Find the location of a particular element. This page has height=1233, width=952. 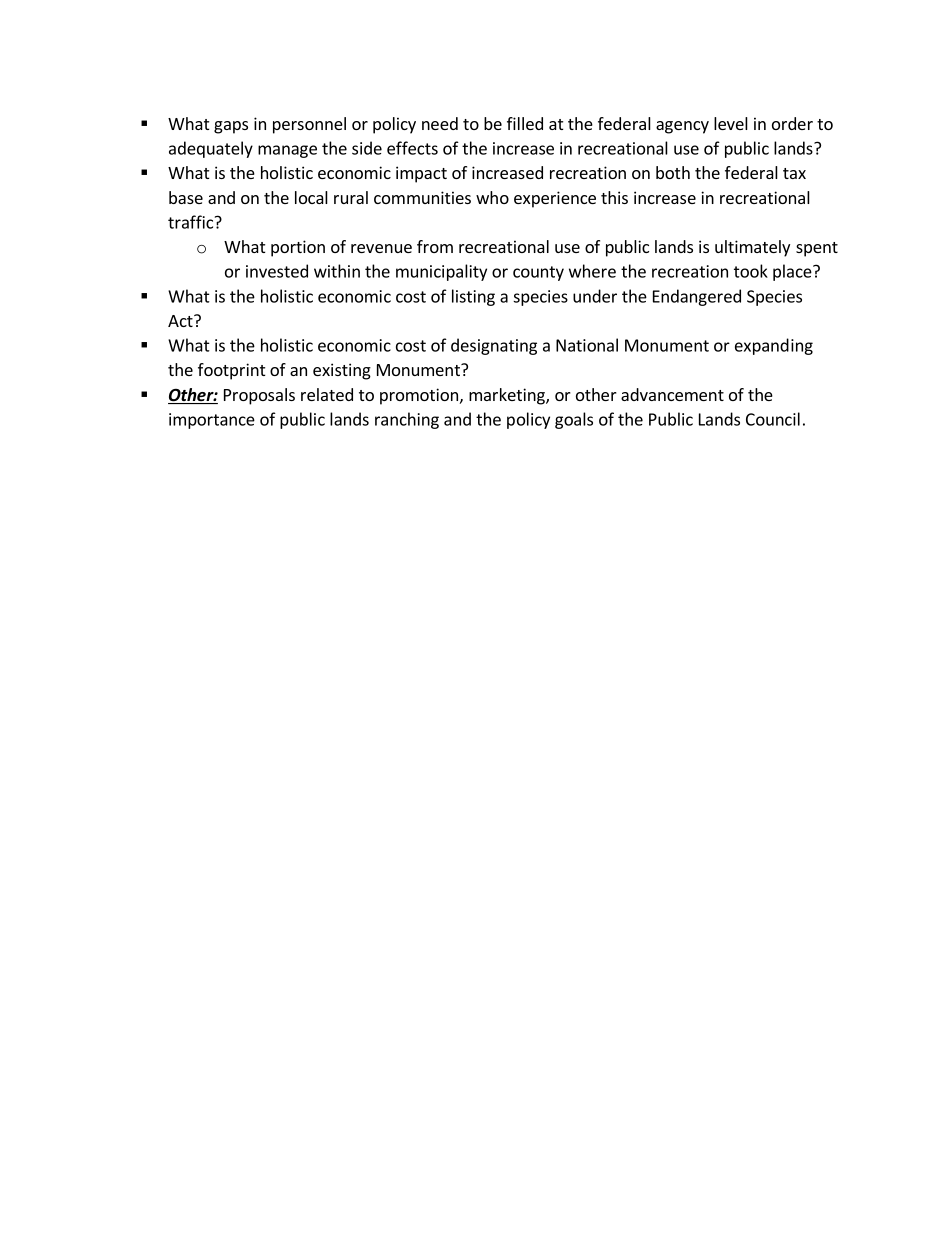

county is located at coordinates (538, 273).
